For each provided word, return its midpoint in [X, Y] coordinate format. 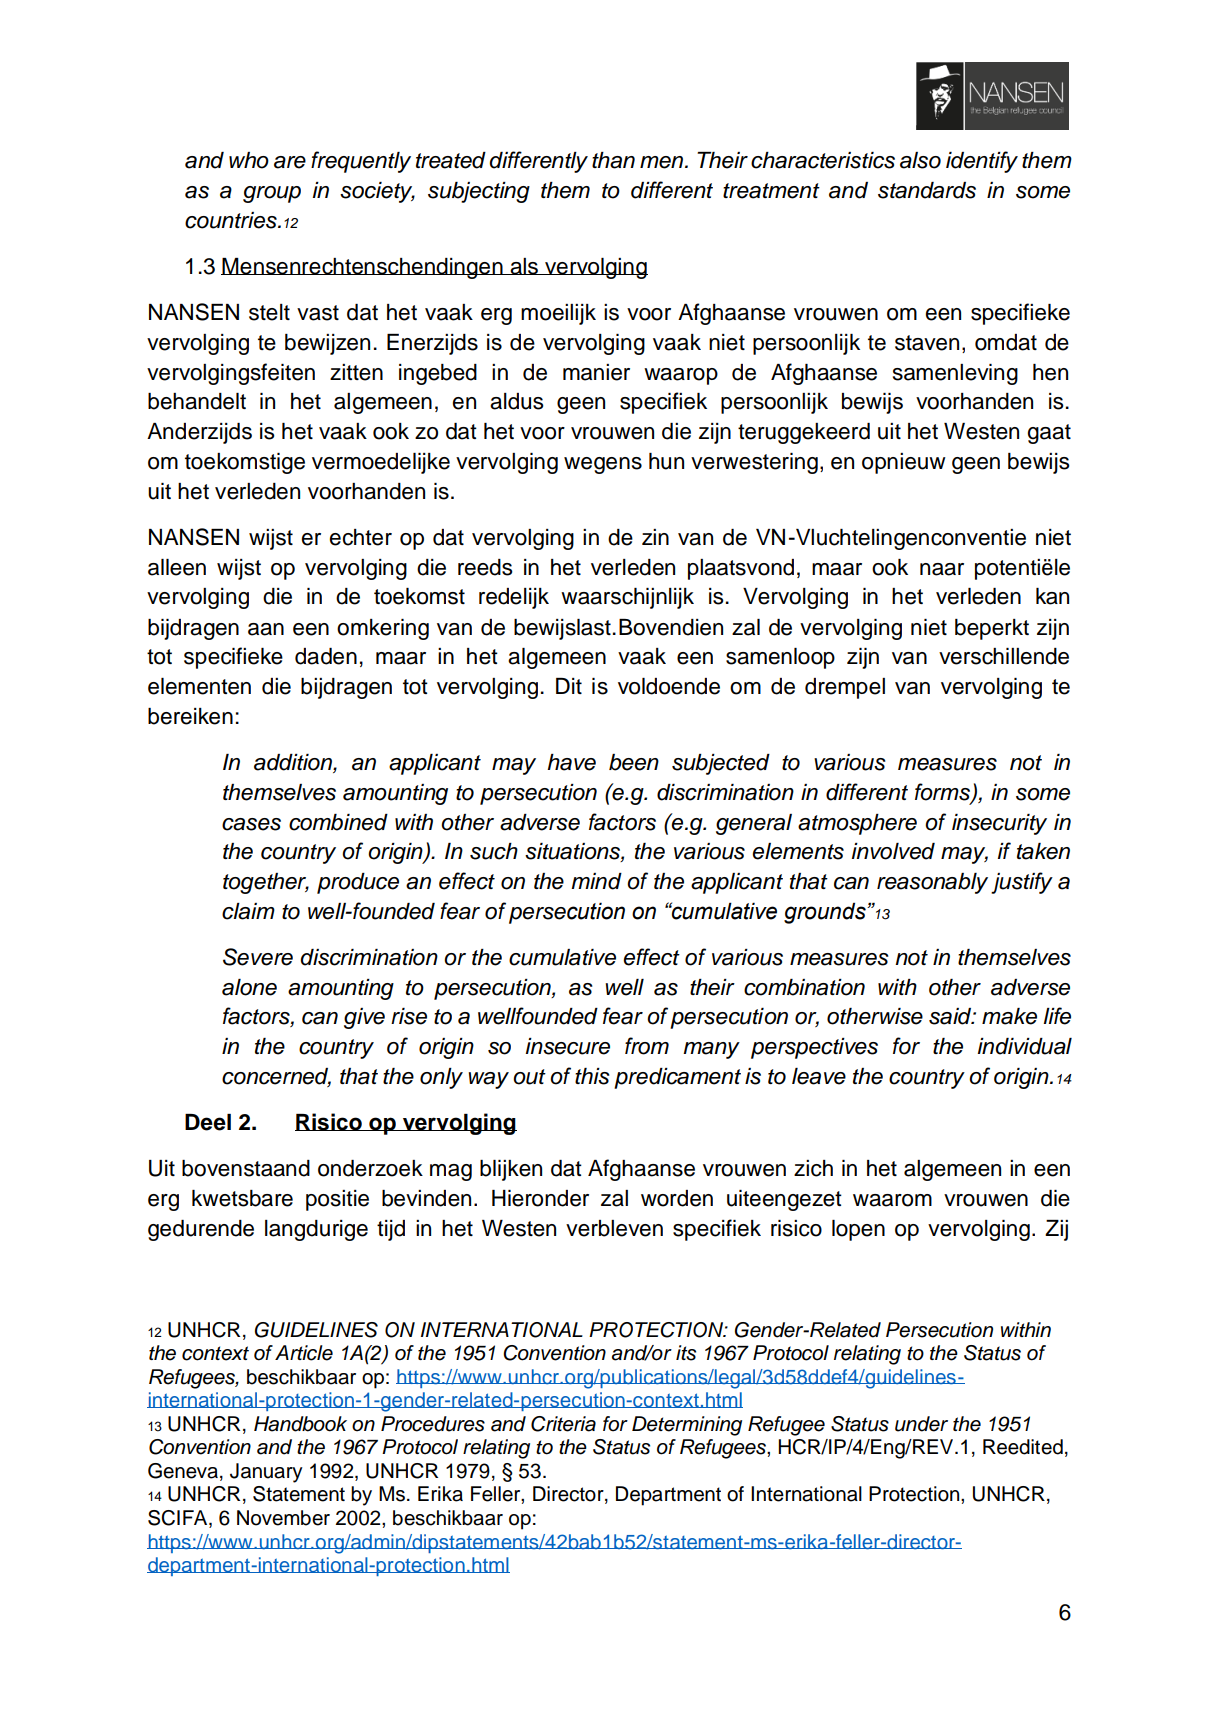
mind [596, 881]
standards [927, 190]
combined [338, 822]
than [613, 160]
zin [655, 537]
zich [813, 1168]
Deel [208, 1122]
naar [942, 569]
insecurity [999, 824]
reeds [485, 567]
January [266, 1473]
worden [677, 1198]
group [272, 194]
